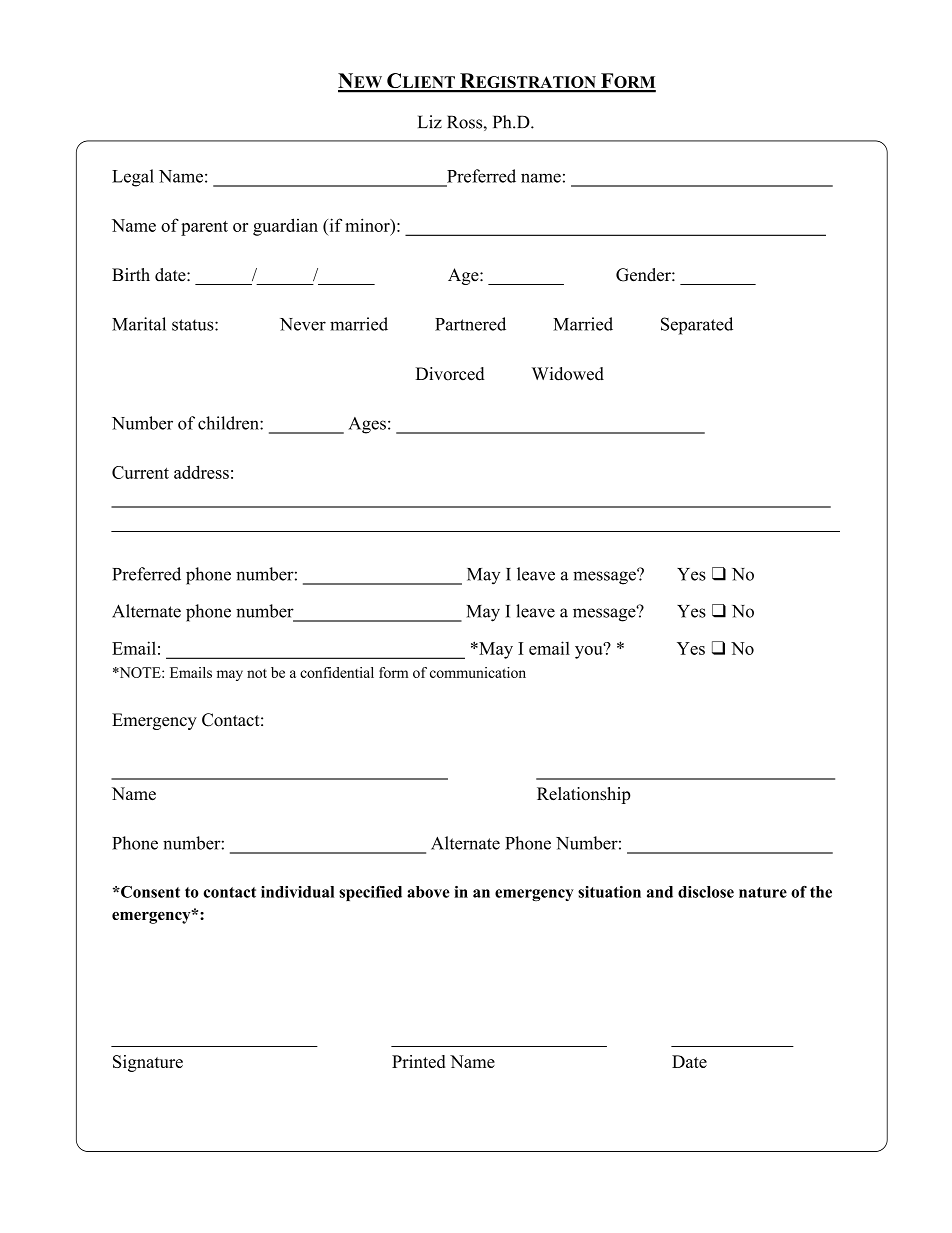 The image size is (952, 1233). I want to click on communication, so click(478, 672).
